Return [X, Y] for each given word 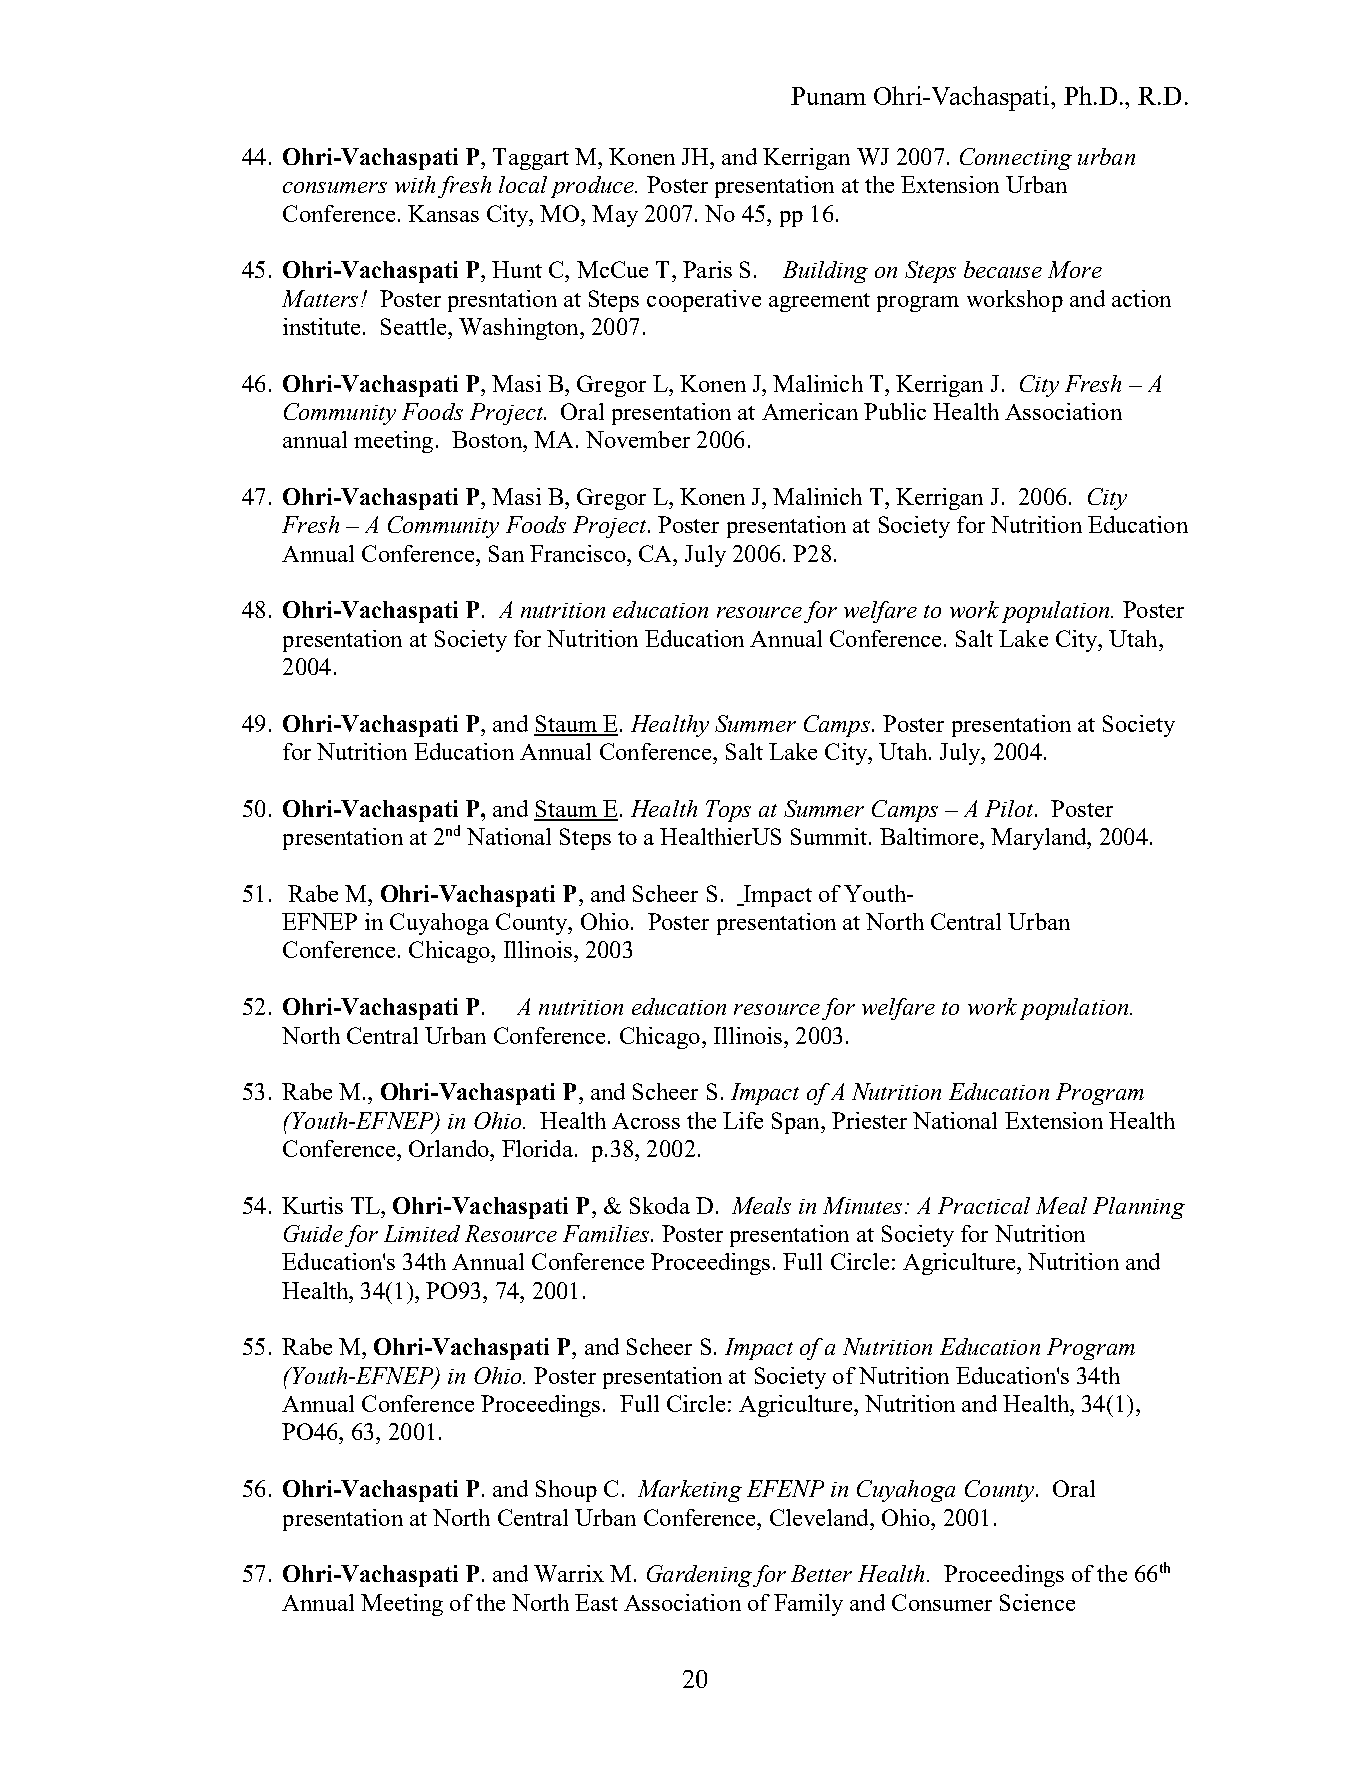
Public [895, 411]
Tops [728, 811]
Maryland [1040, 839]
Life [743, 1120]
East [596, 1602]
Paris [707, 269]
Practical [984, 1205]
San [506, 553]
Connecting [1016, 159]
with [415, 184]
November [638, 439]
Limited [422, 1233]
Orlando [450, 1148]
